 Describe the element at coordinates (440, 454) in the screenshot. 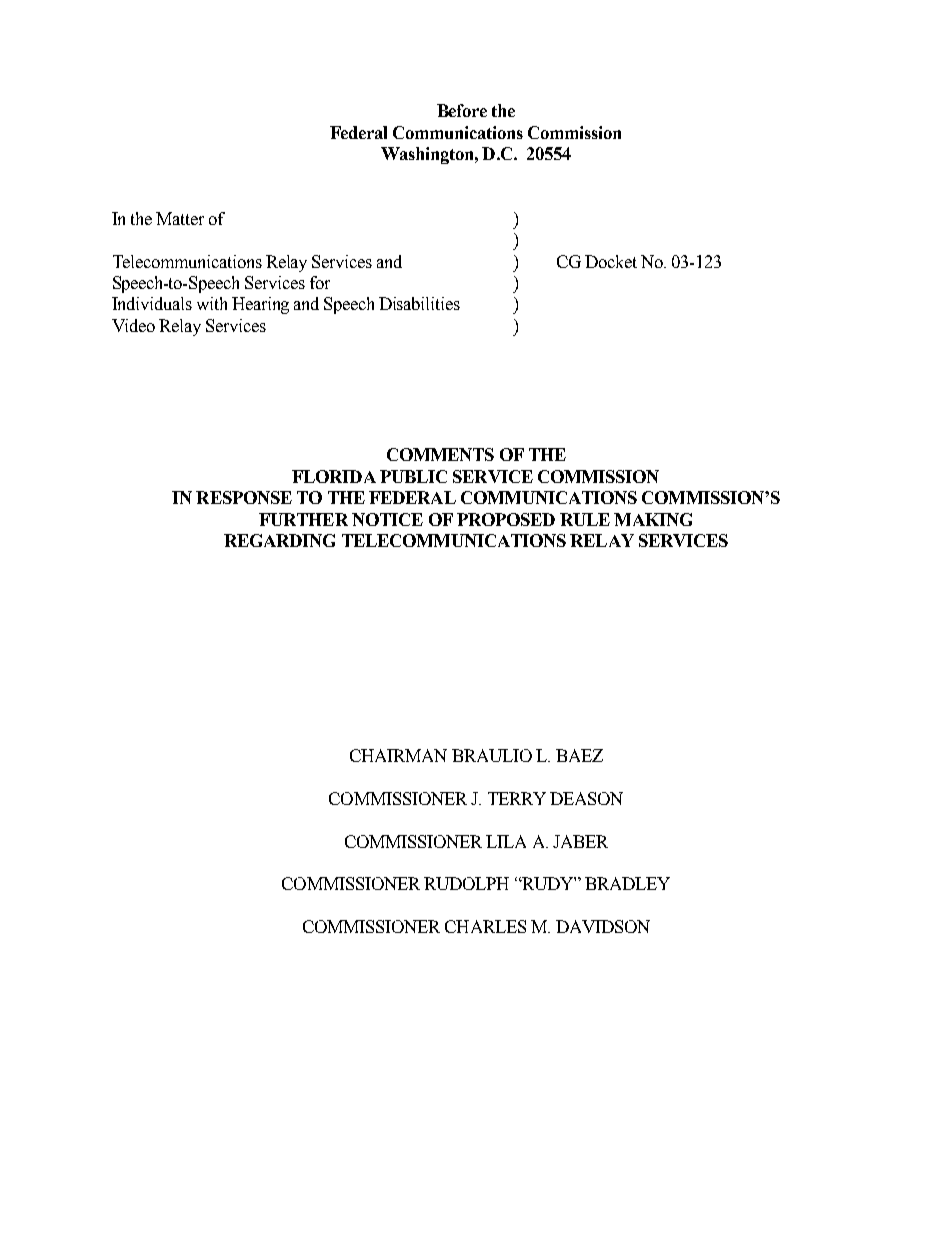

I see `COMMENTS` at that location.
